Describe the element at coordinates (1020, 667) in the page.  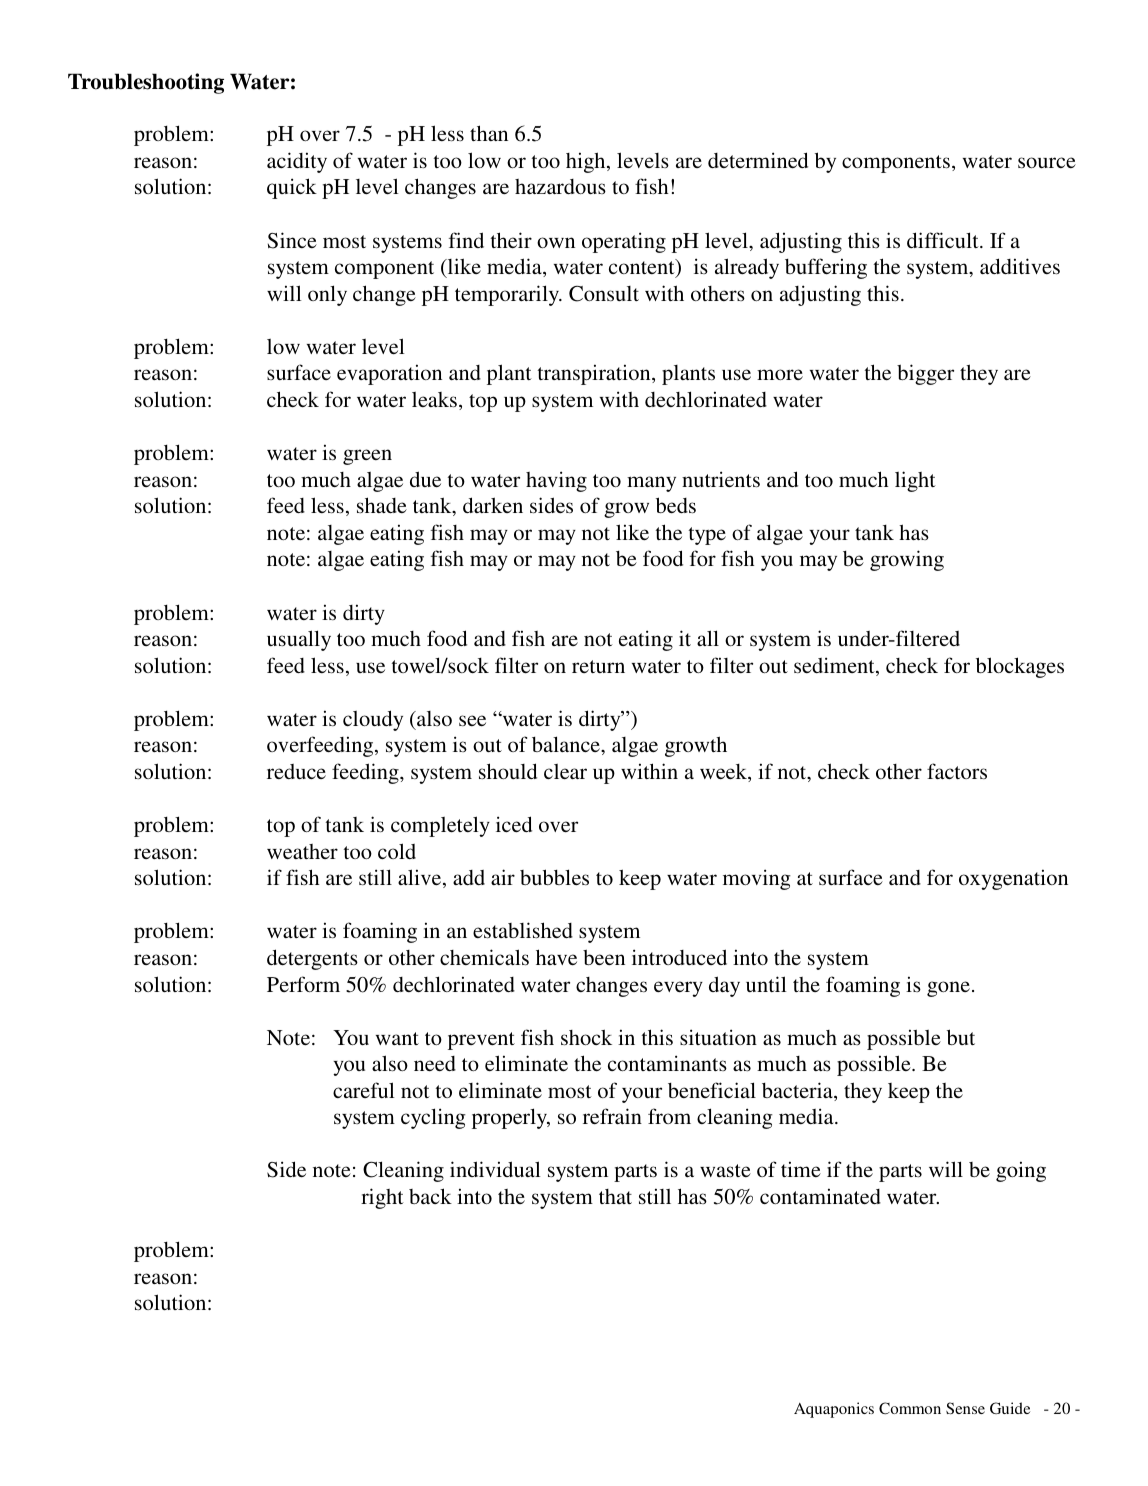
I see `blockages` at that location.
